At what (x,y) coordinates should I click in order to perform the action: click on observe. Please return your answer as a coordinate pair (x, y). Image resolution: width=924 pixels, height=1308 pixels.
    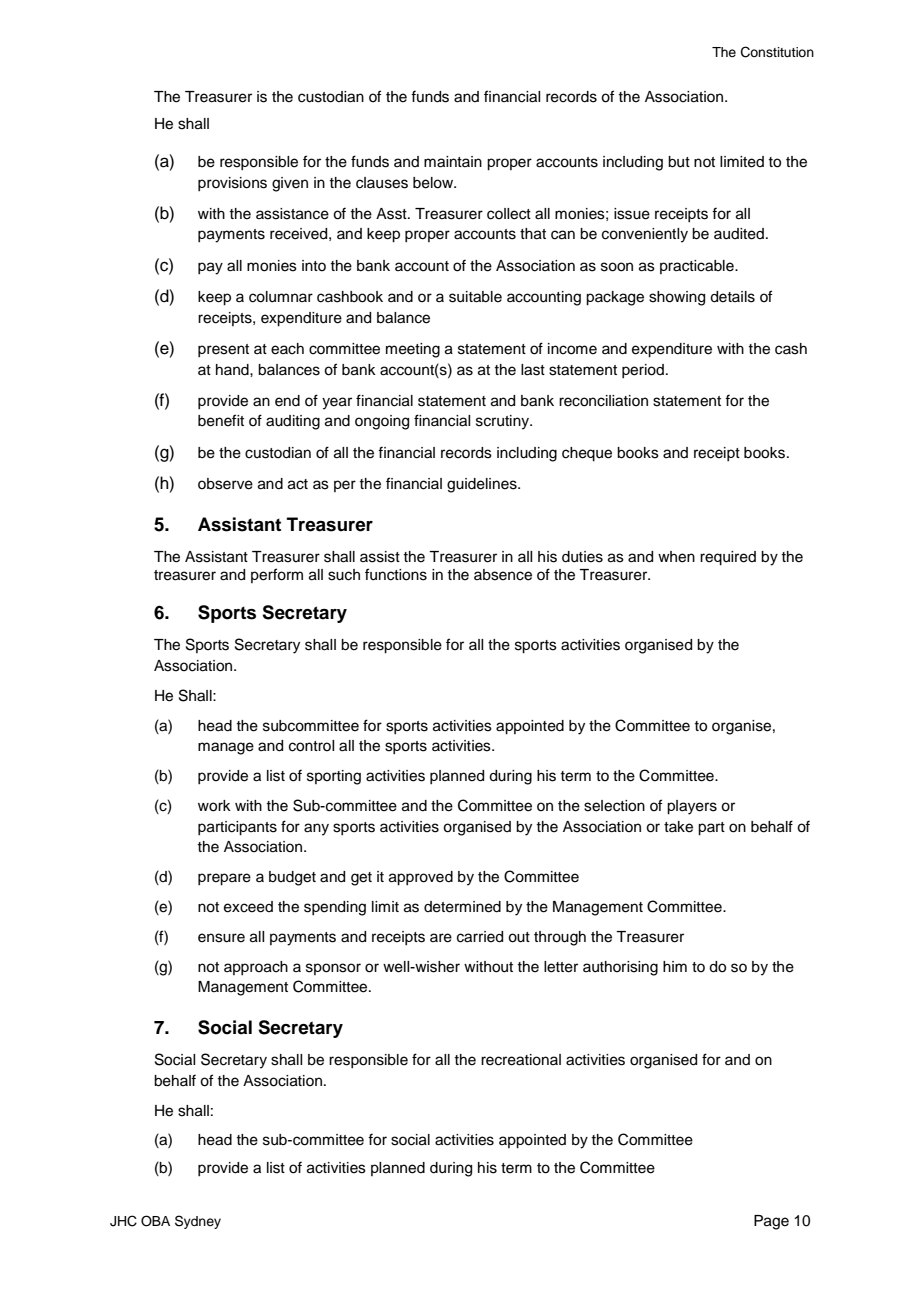
    Looking at the image, I should click on (225, 484).
